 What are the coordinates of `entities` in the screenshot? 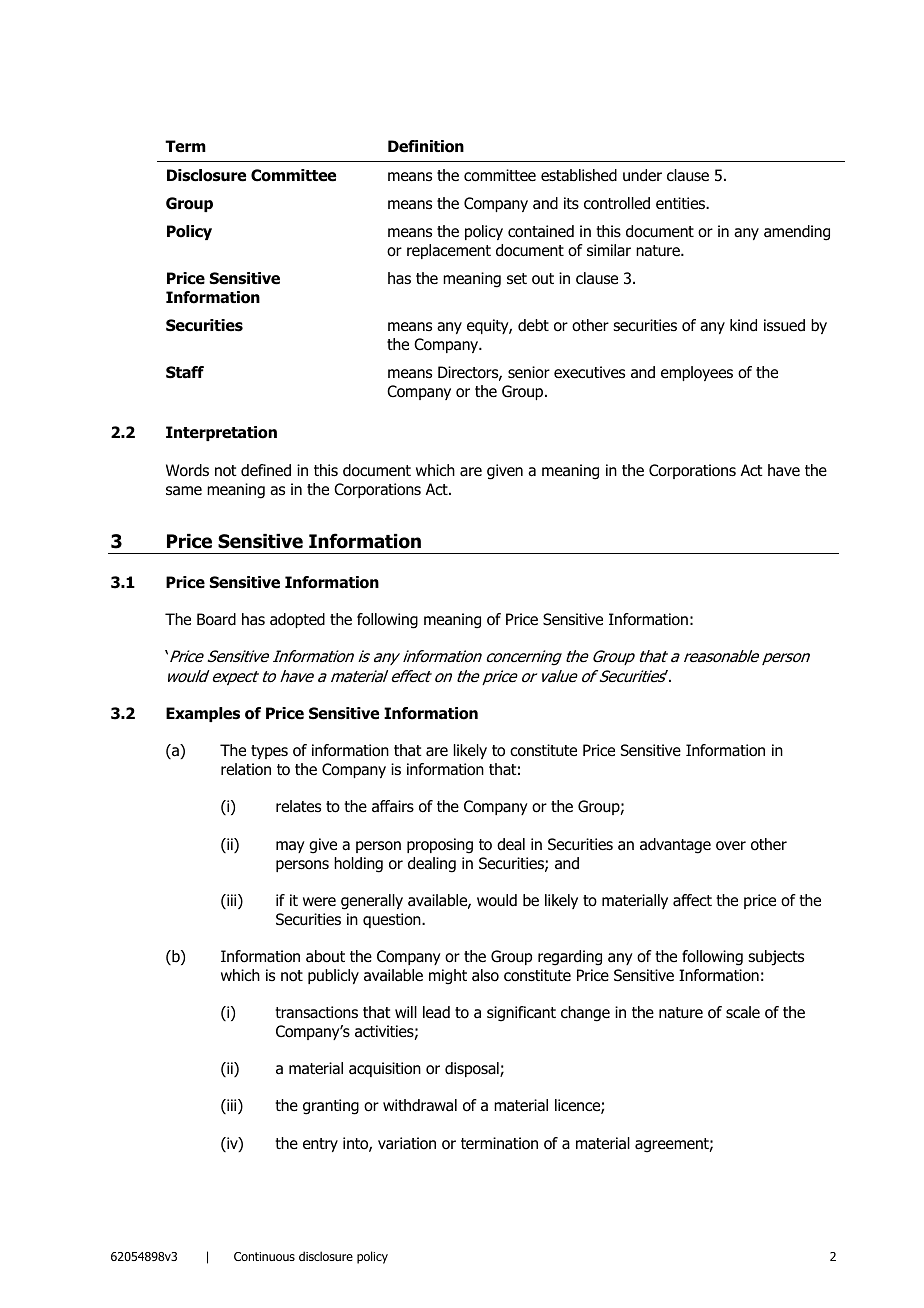 It's located at (682, 203).
